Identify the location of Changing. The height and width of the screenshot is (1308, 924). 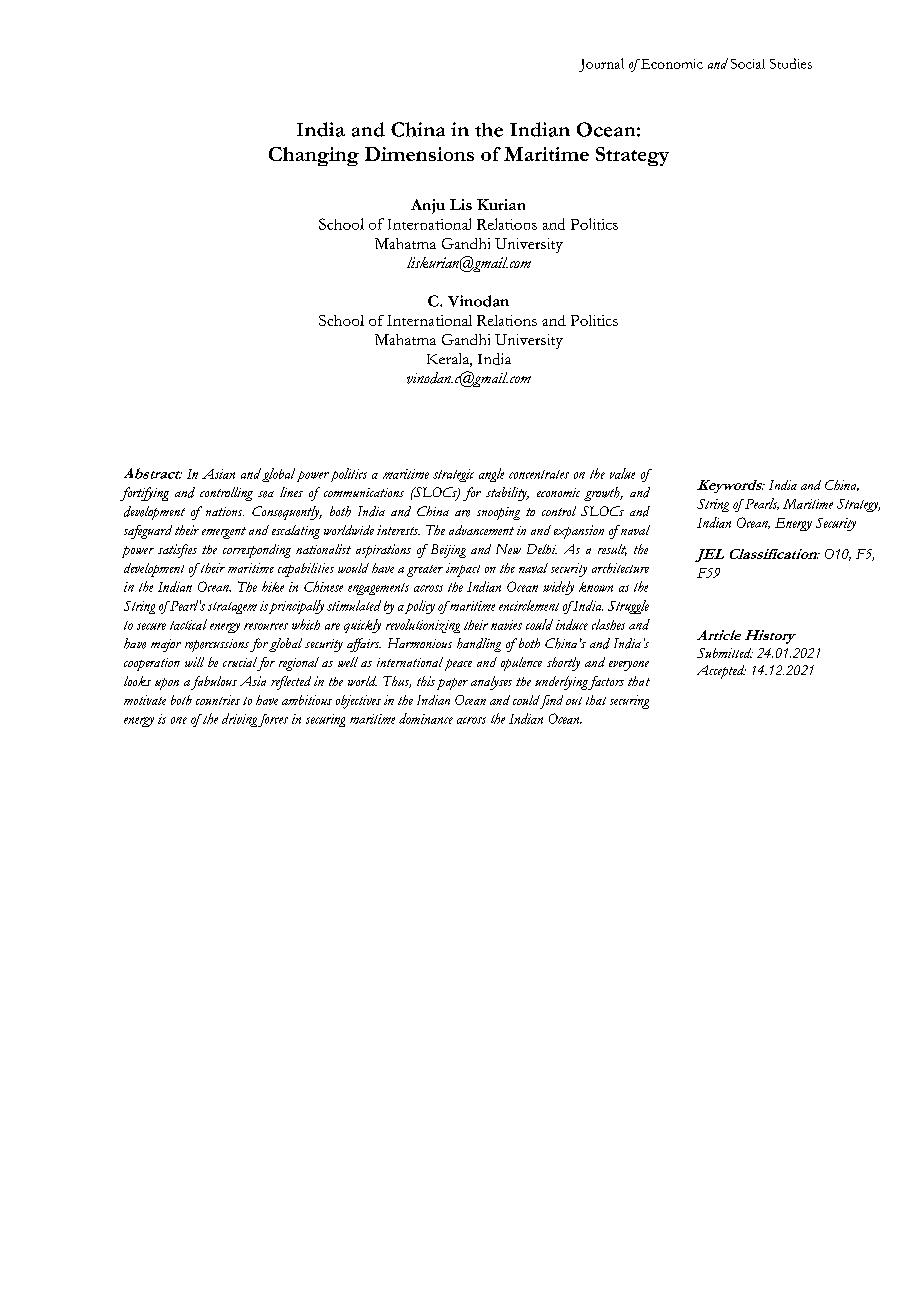
(314, 156).
